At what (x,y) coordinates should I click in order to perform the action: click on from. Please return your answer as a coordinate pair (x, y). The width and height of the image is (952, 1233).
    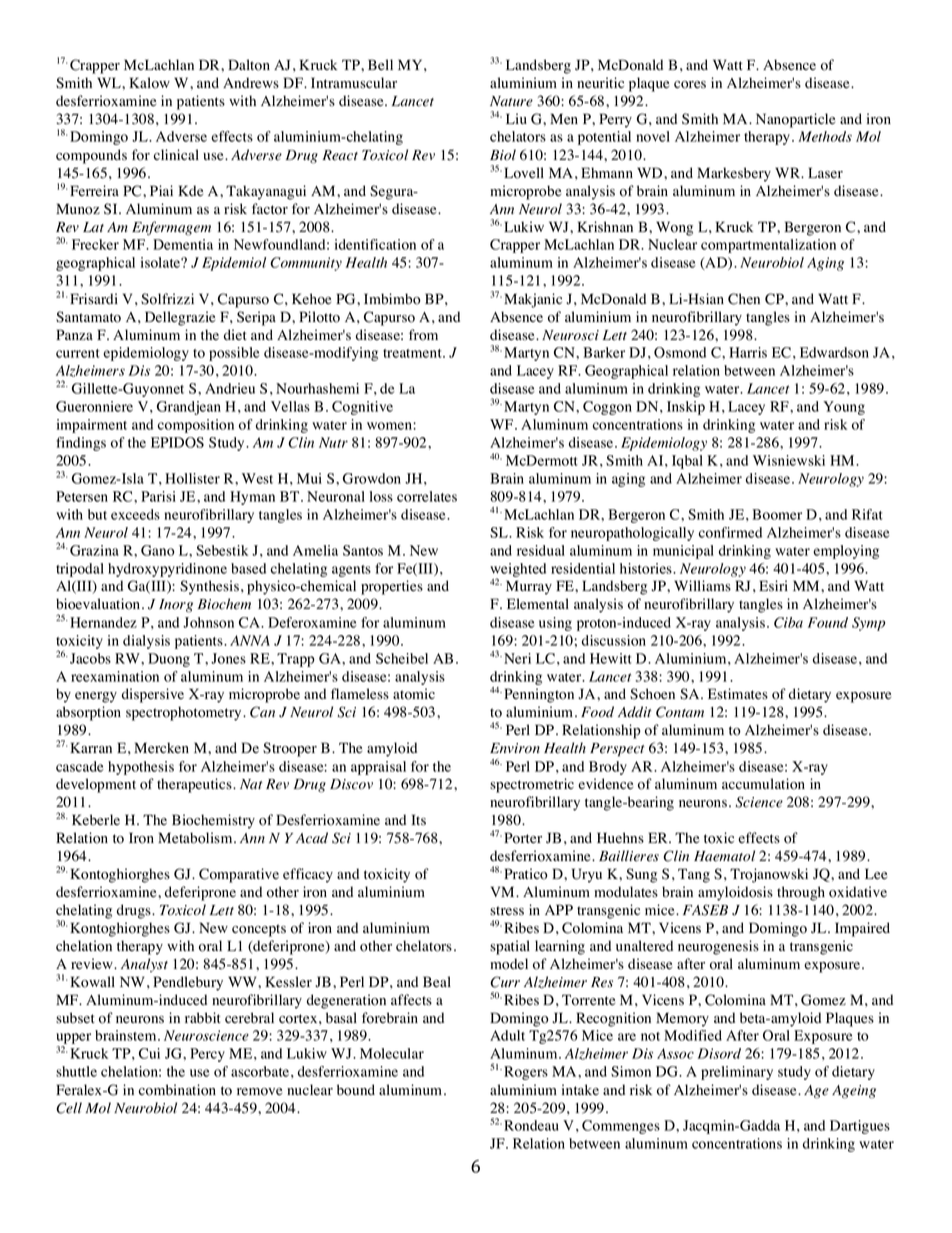
    Looking at the image, I should click on (423, 335).
